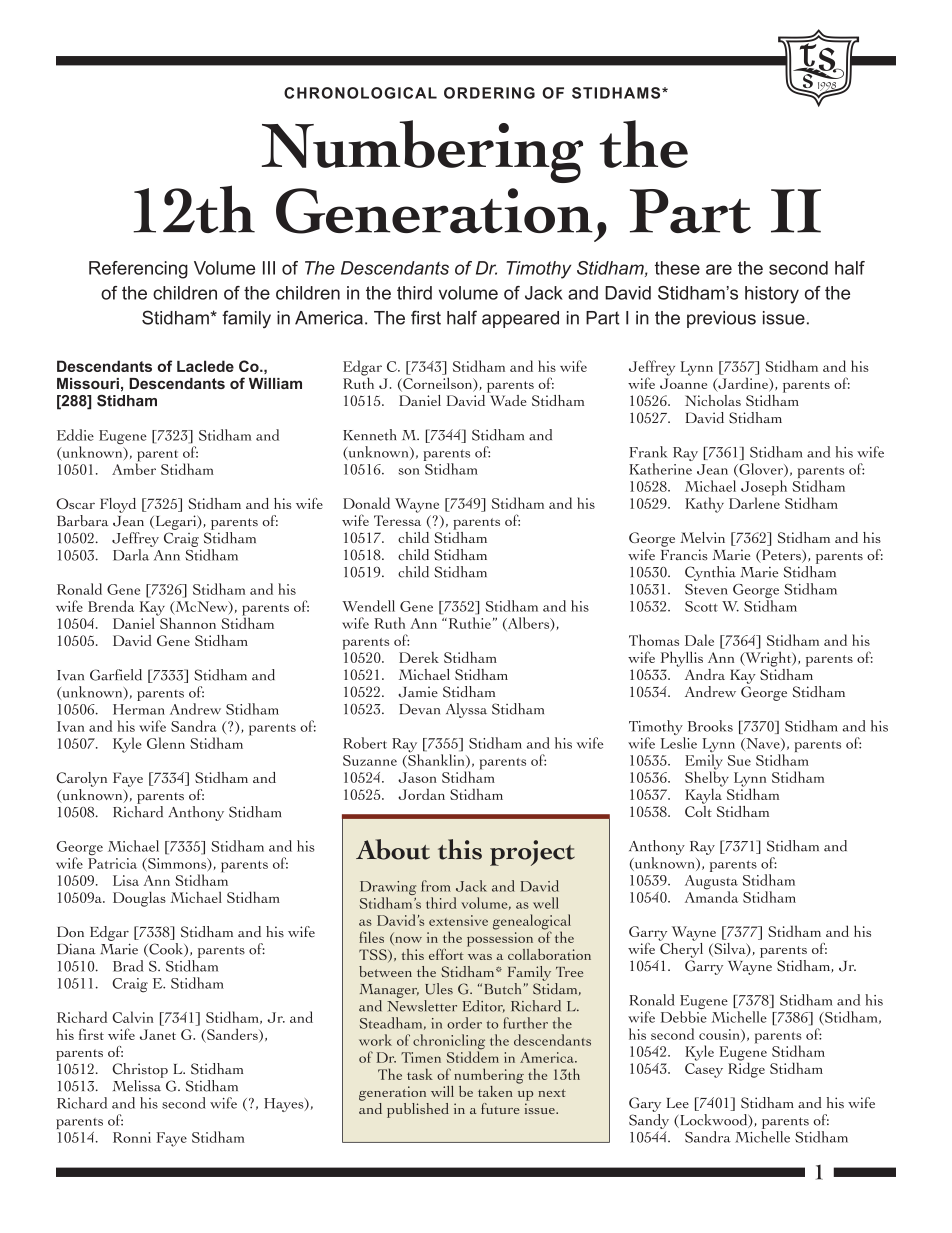 The width and height of the page is (952, 1233). What do you see at coordinates (112, 863) in the page?
I see `Patricia` at bounding box center [112, 863].
